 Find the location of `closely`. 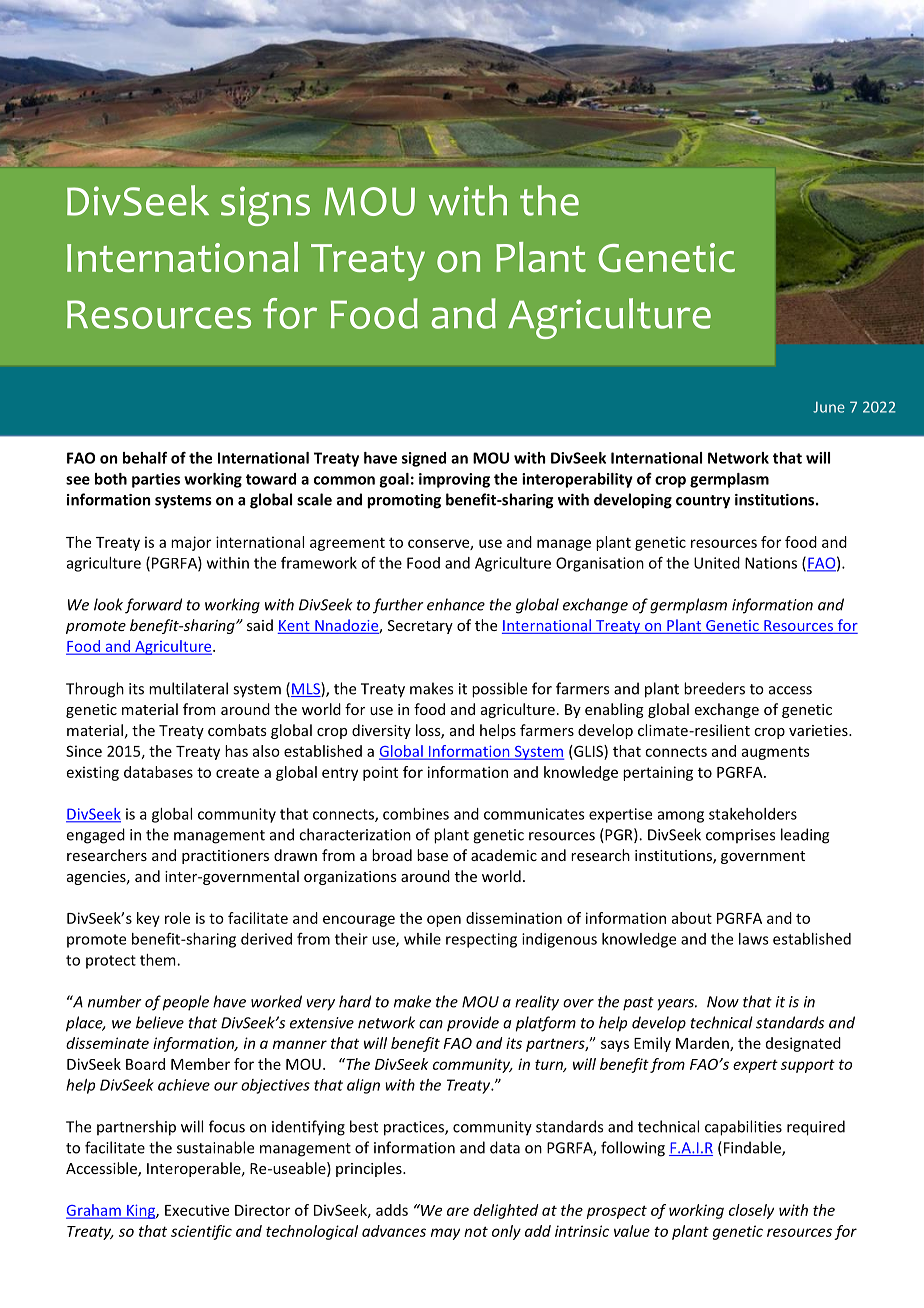

closely is located at coordinates (751, 1211).
